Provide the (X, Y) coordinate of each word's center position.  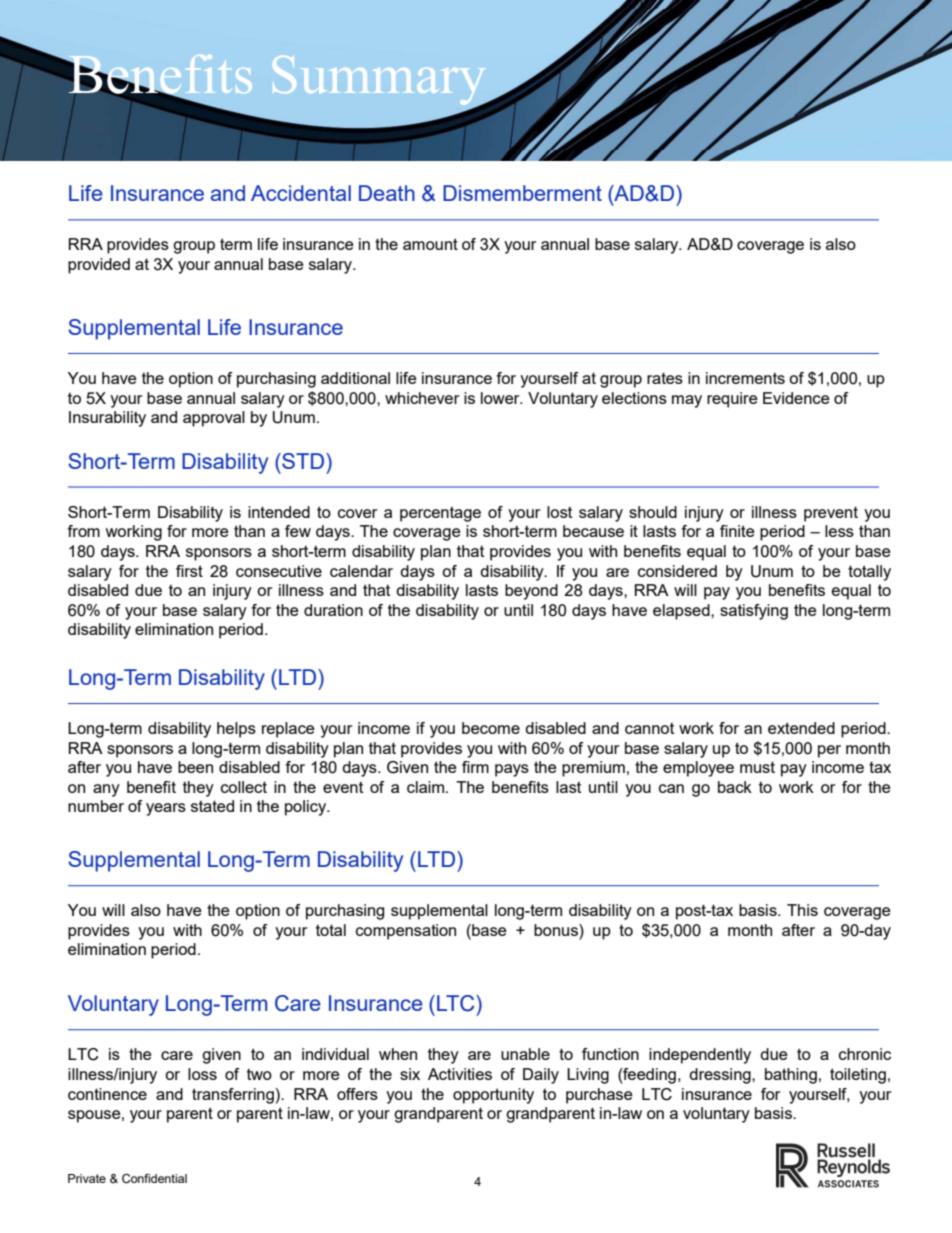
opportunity (493, 1096)
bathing (791, 1076)
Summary (380, 82)
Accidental (301, 193)
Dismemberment (522, 193)
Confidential (154, 1179)
